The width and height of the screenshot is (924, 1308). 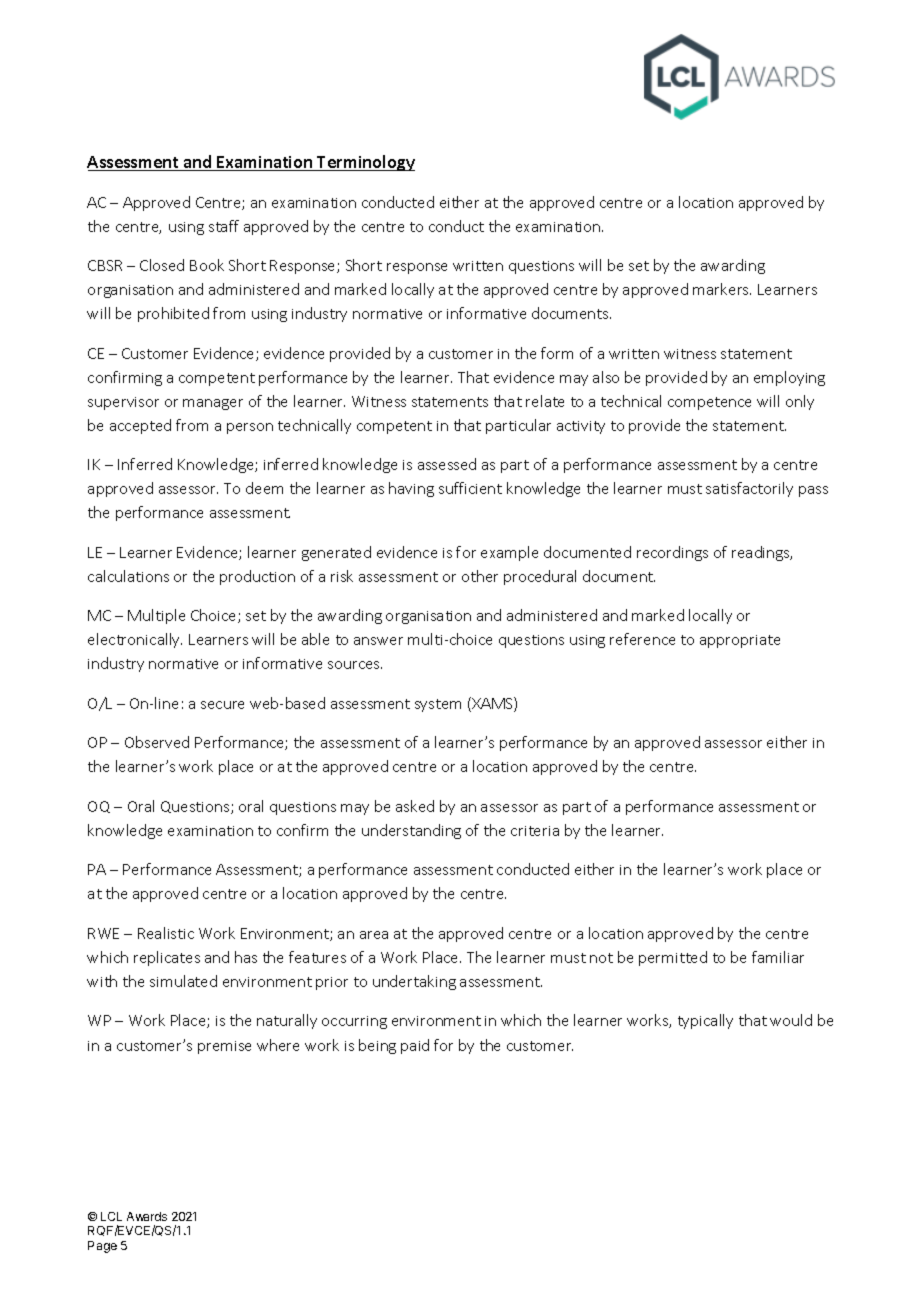 What do you see at coordinates (147, 1216) in the screenshot?
I see `Awards` at bounding box center [147, 1216].
